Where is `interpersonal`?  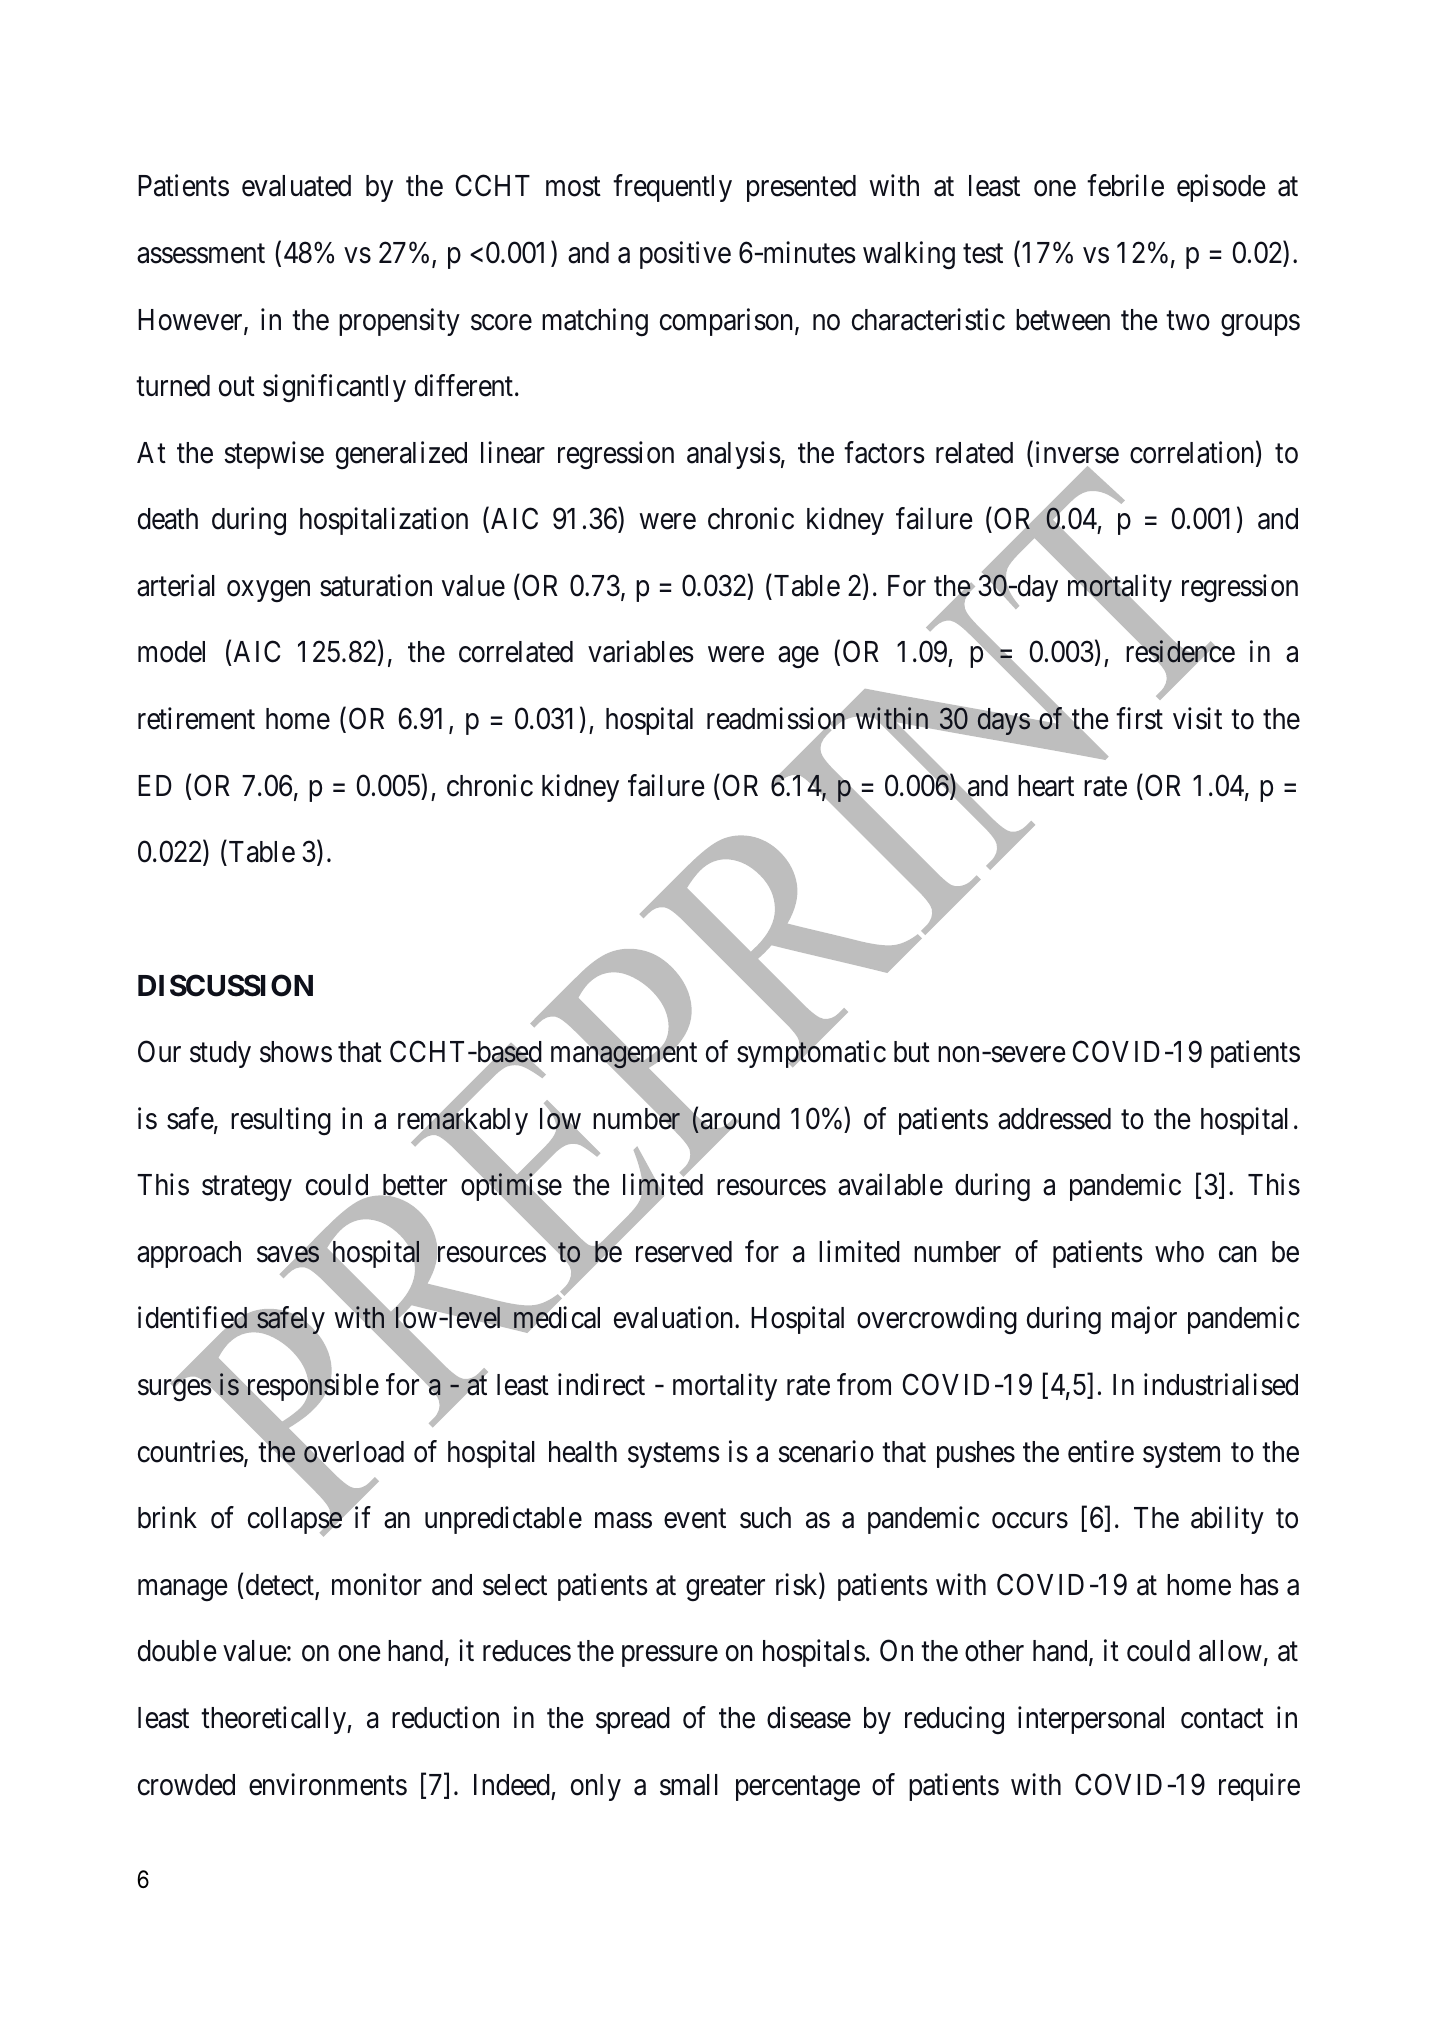 interpersonal is located at coordinates (1091, 1720).
